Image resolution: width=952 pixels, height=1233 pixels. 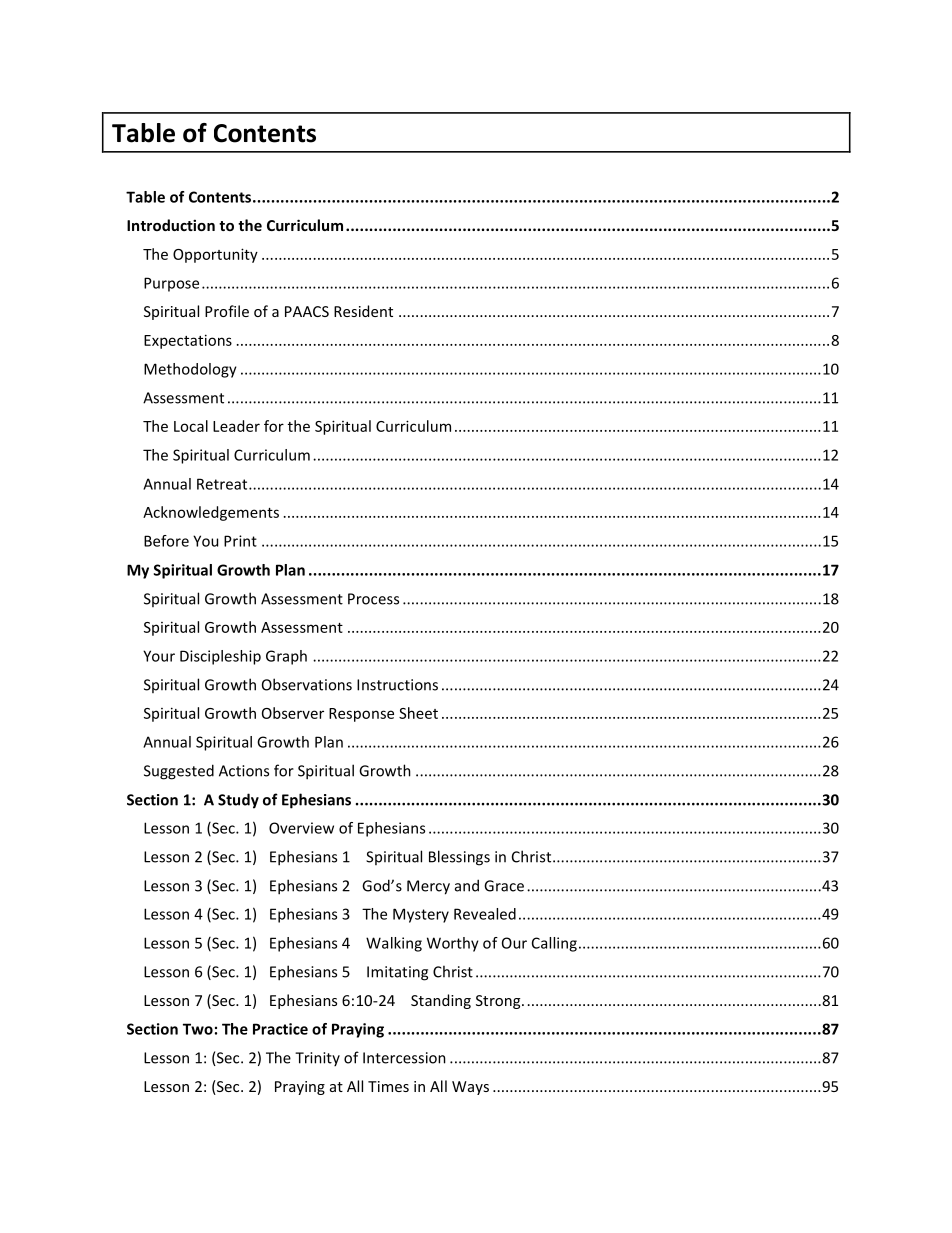 I want to click on Two, so click(x=198, y=1029).
